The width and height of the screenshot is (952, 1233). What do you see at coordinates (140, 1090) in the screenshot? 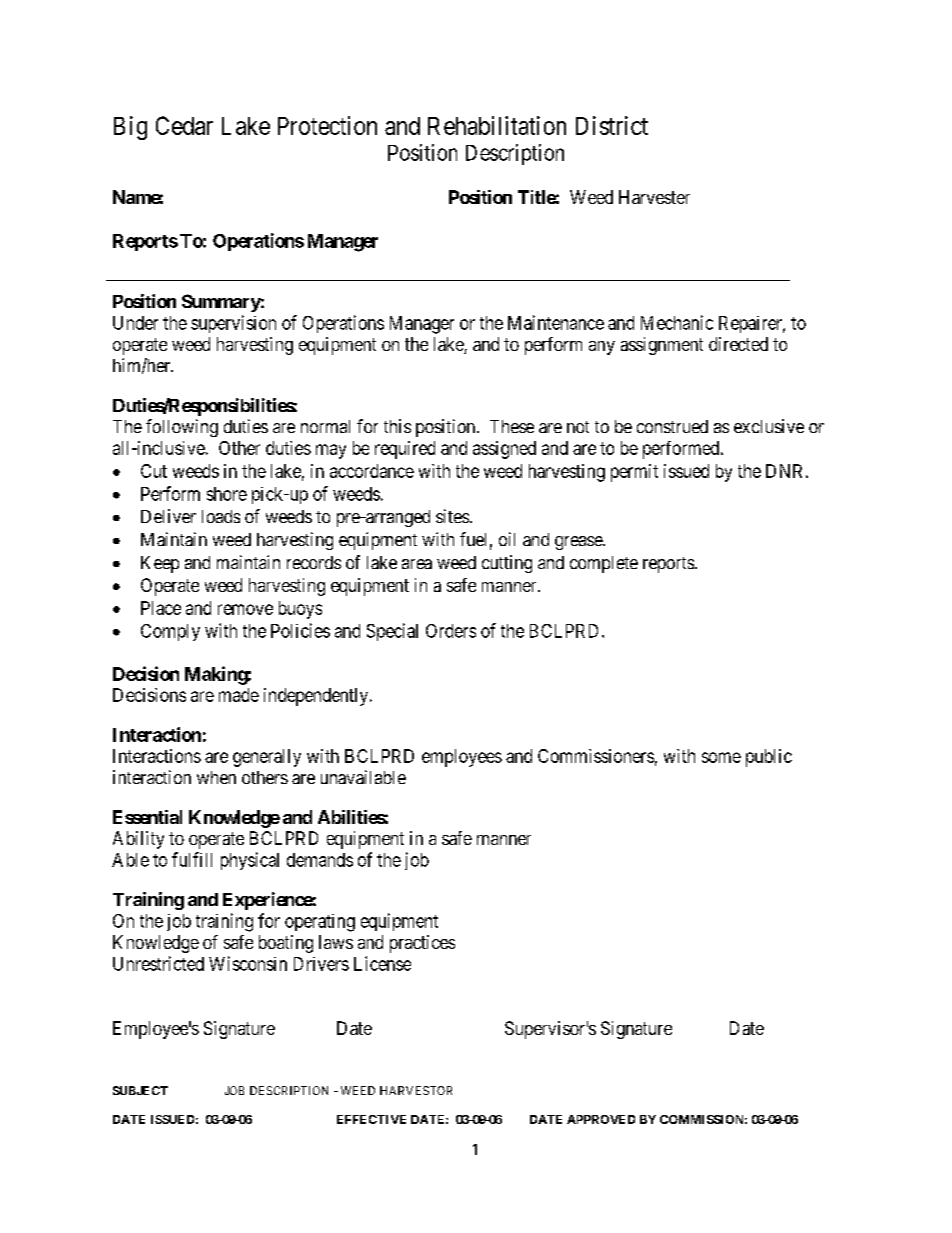
I see `SUBJECT` at bounding box center [140, 1090].
